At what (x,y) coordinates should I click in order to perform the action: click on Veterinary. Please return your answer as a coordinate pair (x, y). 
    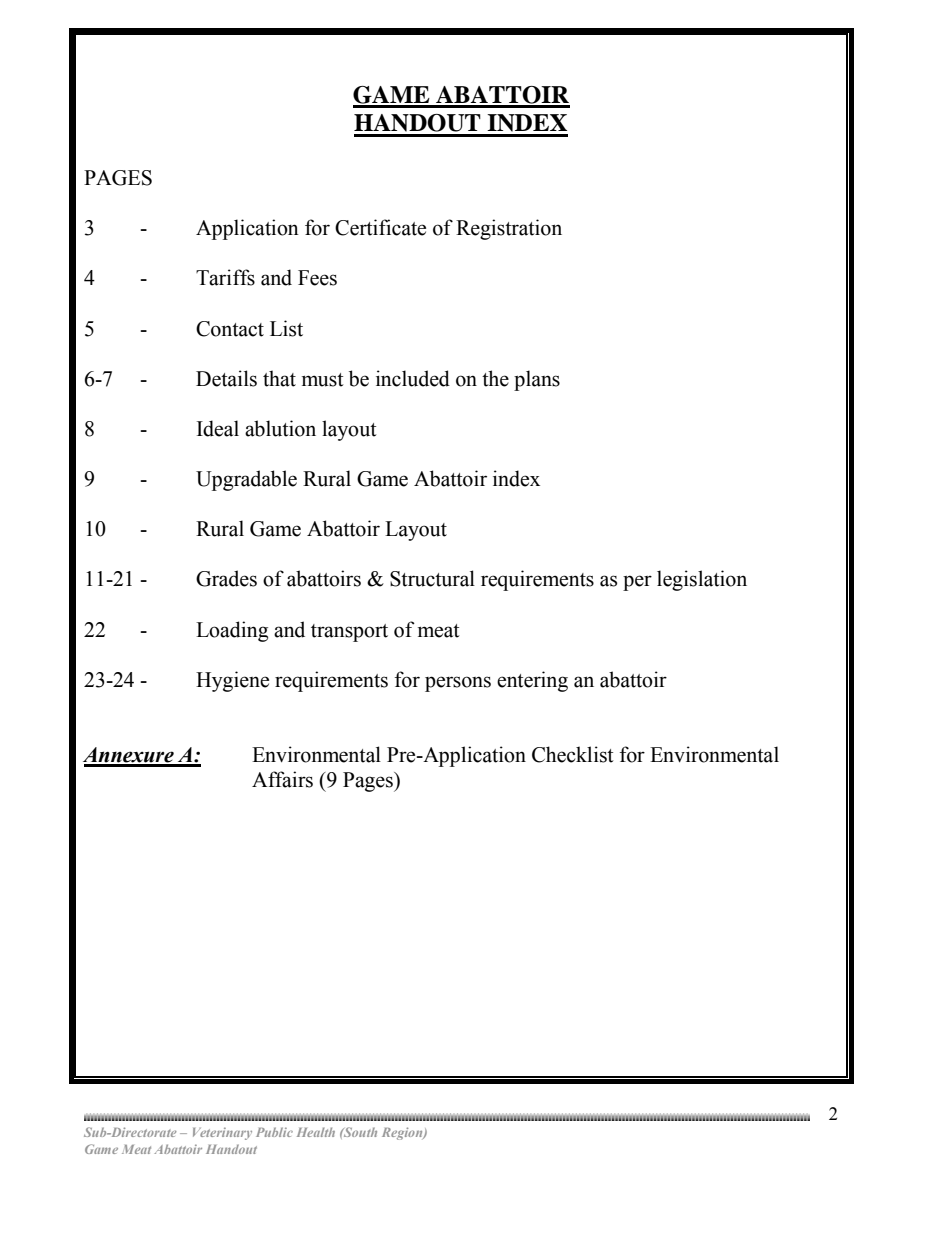
    Looking at the image, I should click on (222, 1133).
